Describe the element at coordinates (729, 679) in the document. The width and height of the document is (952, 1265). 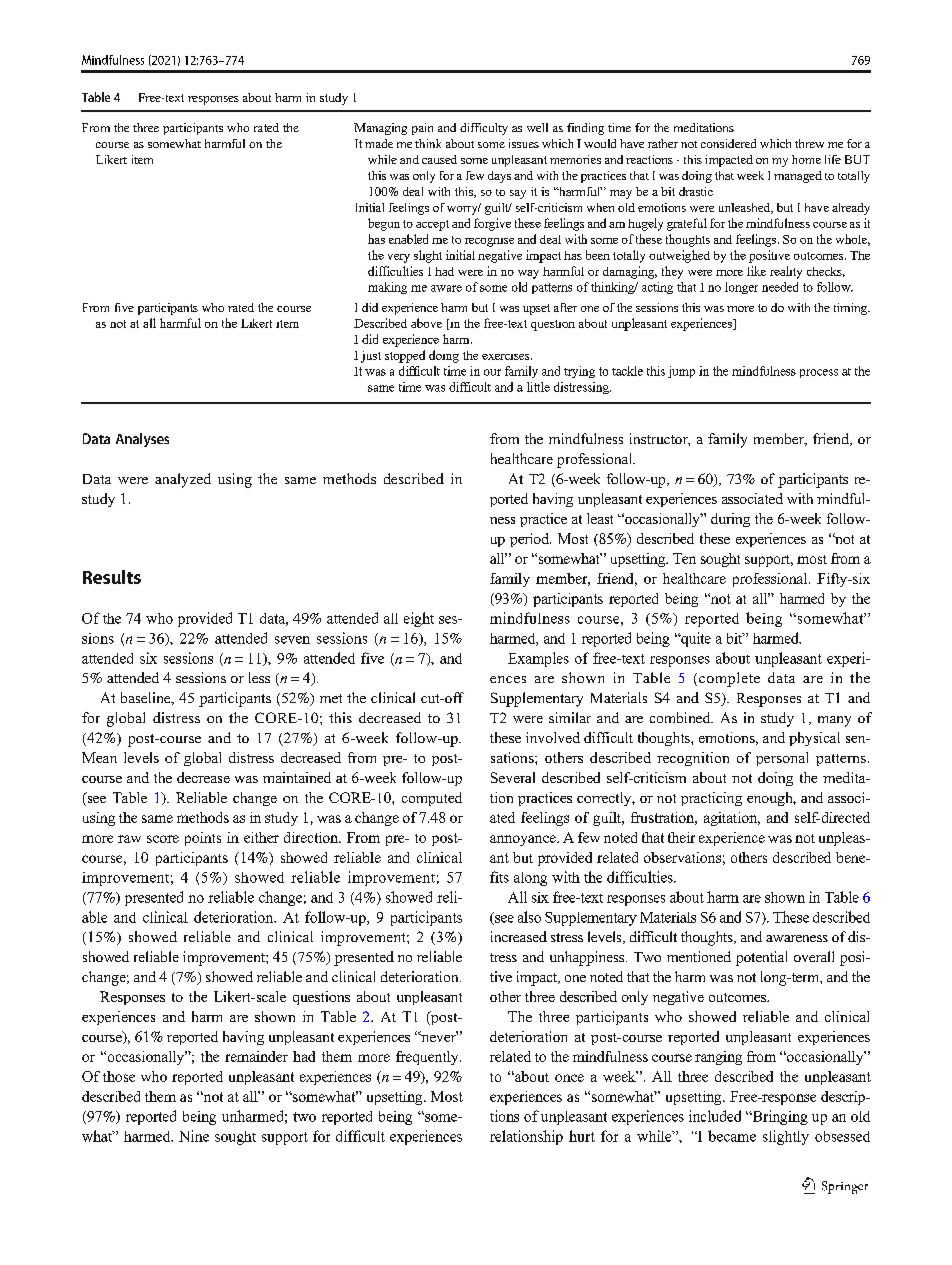
I see `complete` at that location.
